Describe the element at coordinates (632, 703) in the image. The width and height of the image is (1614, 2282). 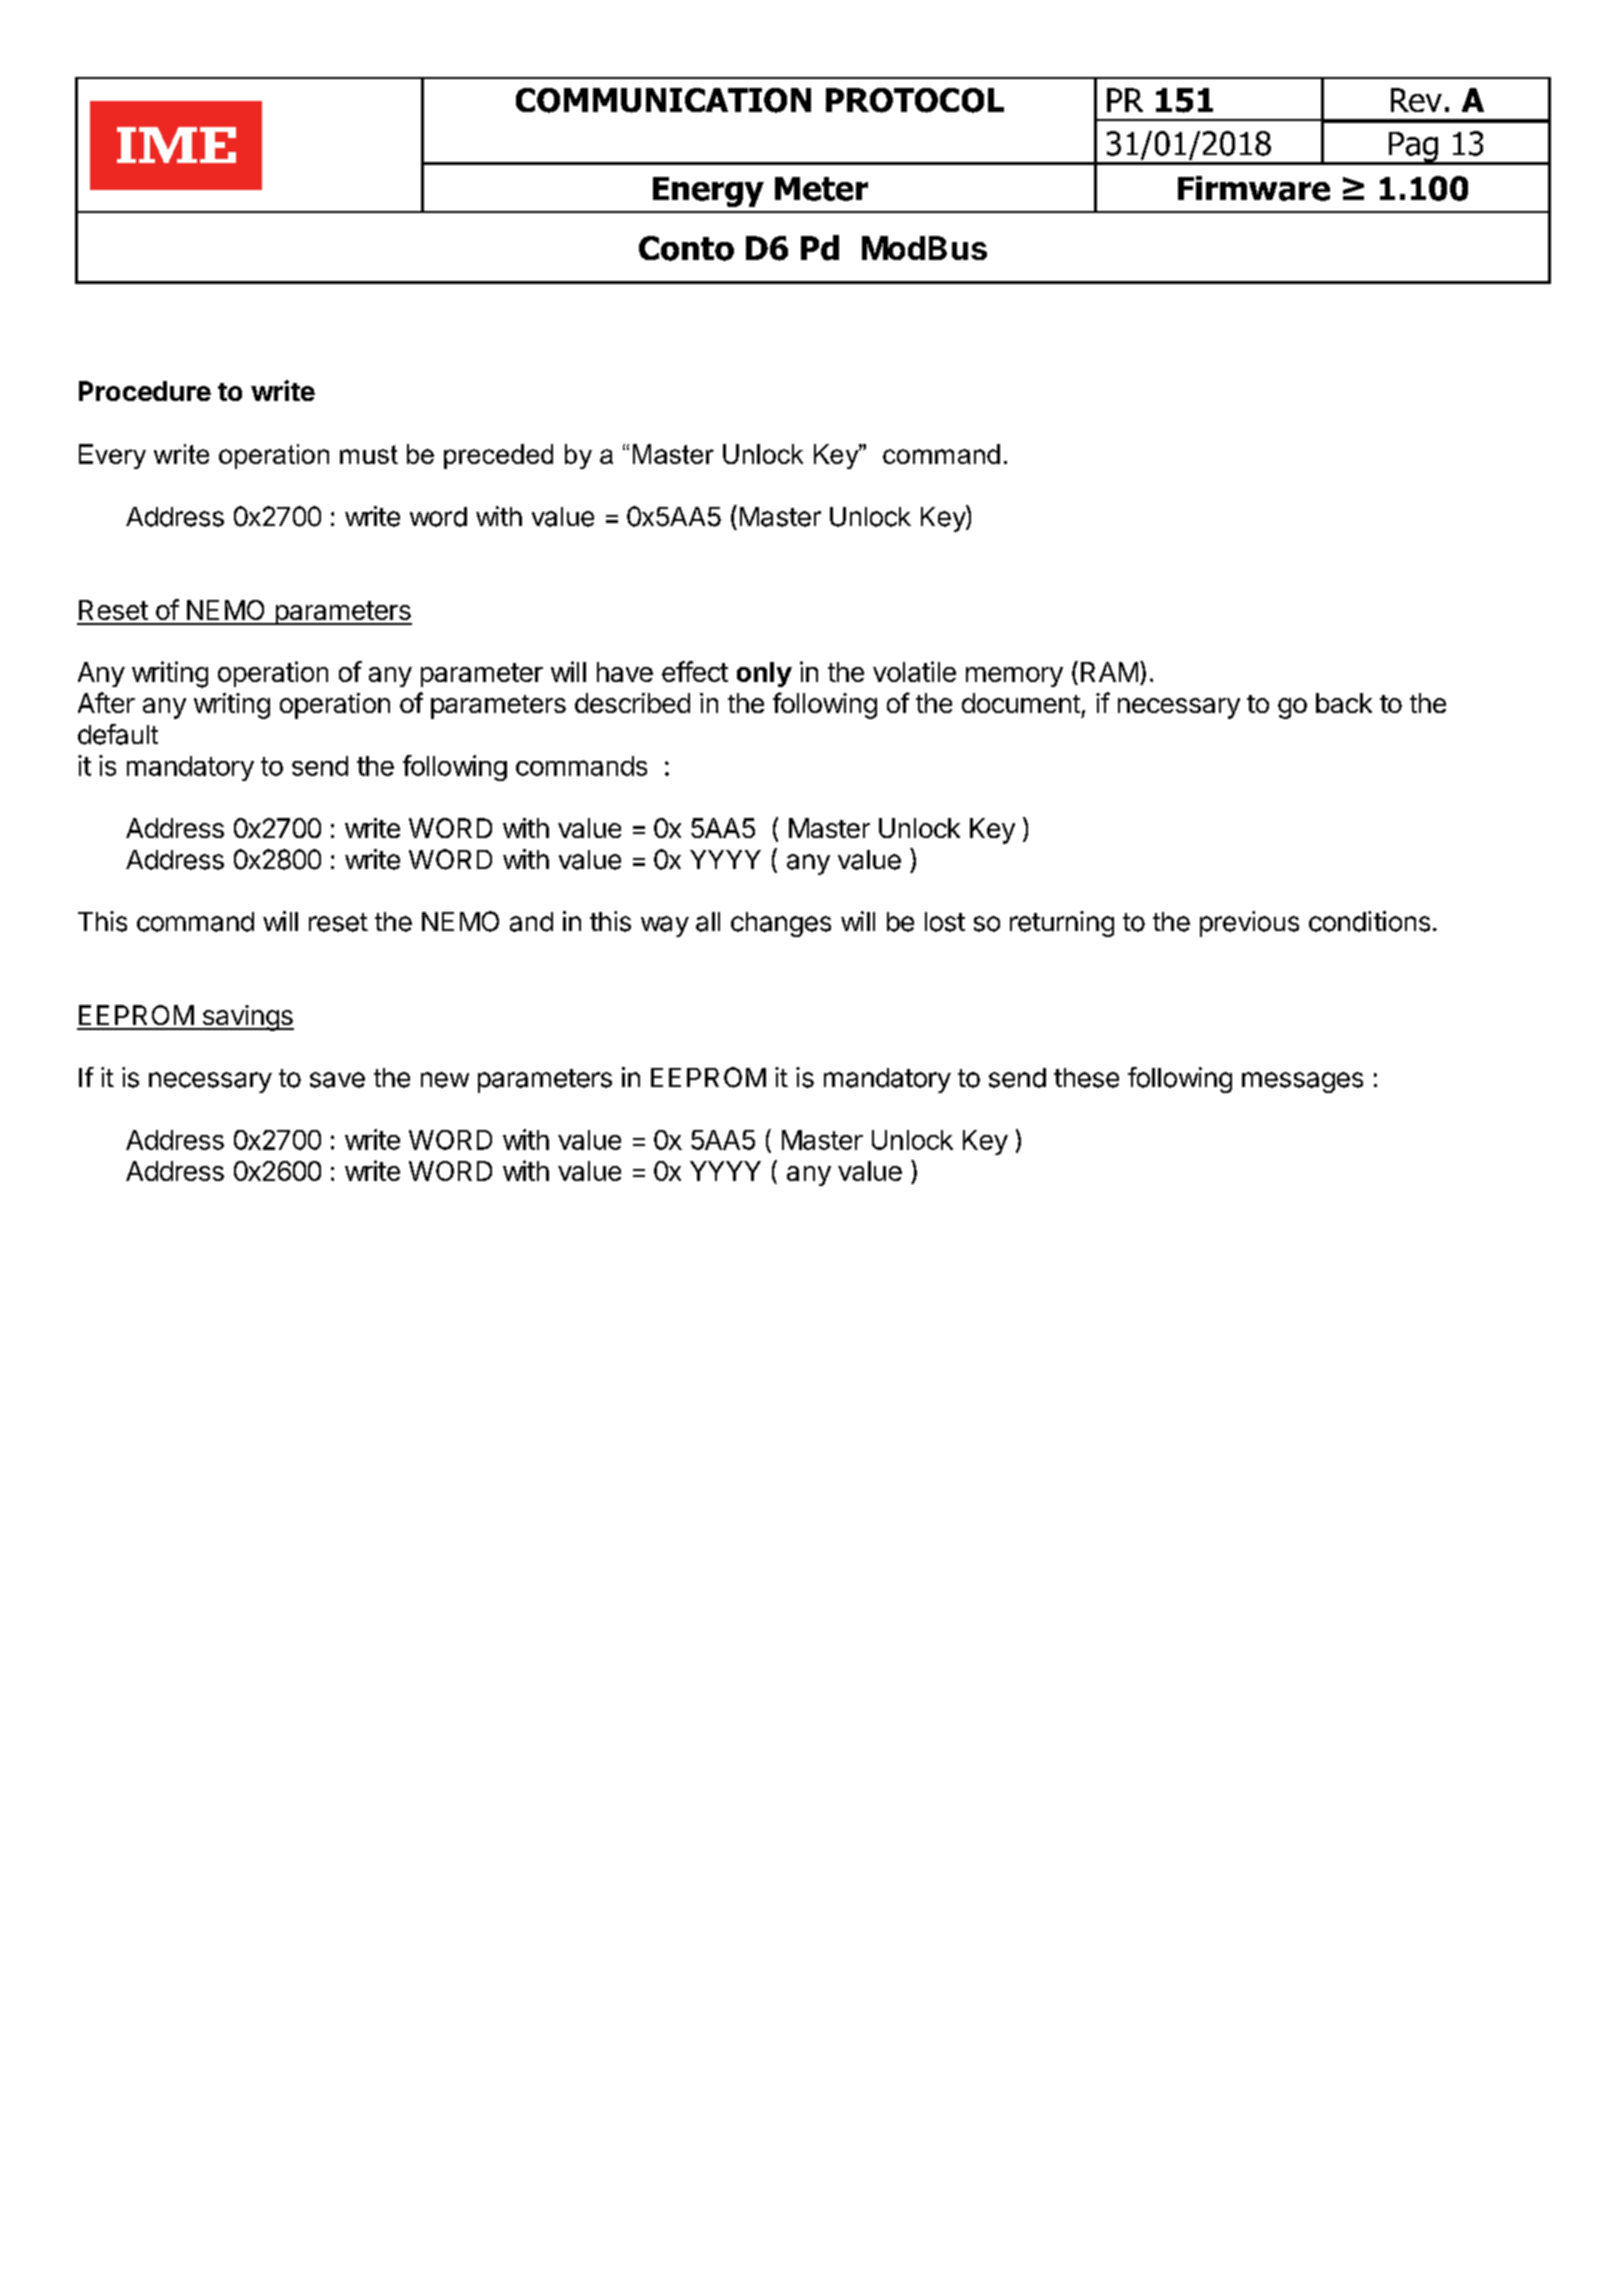
I see `described` at that location.
